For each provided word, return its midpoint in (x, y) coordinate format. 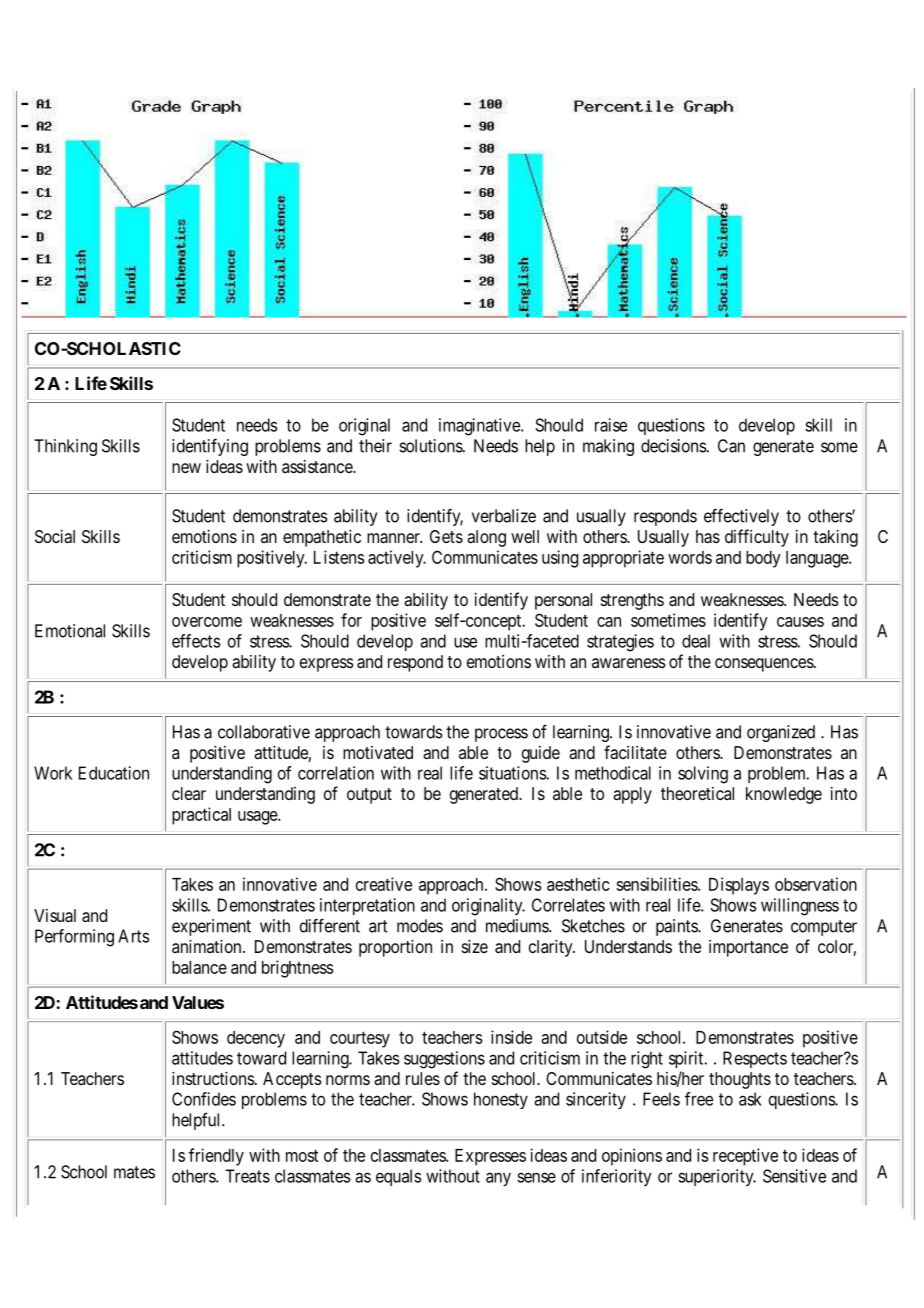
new (186, 468)
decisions (674, 446)
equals (399, 1177)
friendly (216, 1157)
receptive (745, 1157)
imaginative (480, 427)
